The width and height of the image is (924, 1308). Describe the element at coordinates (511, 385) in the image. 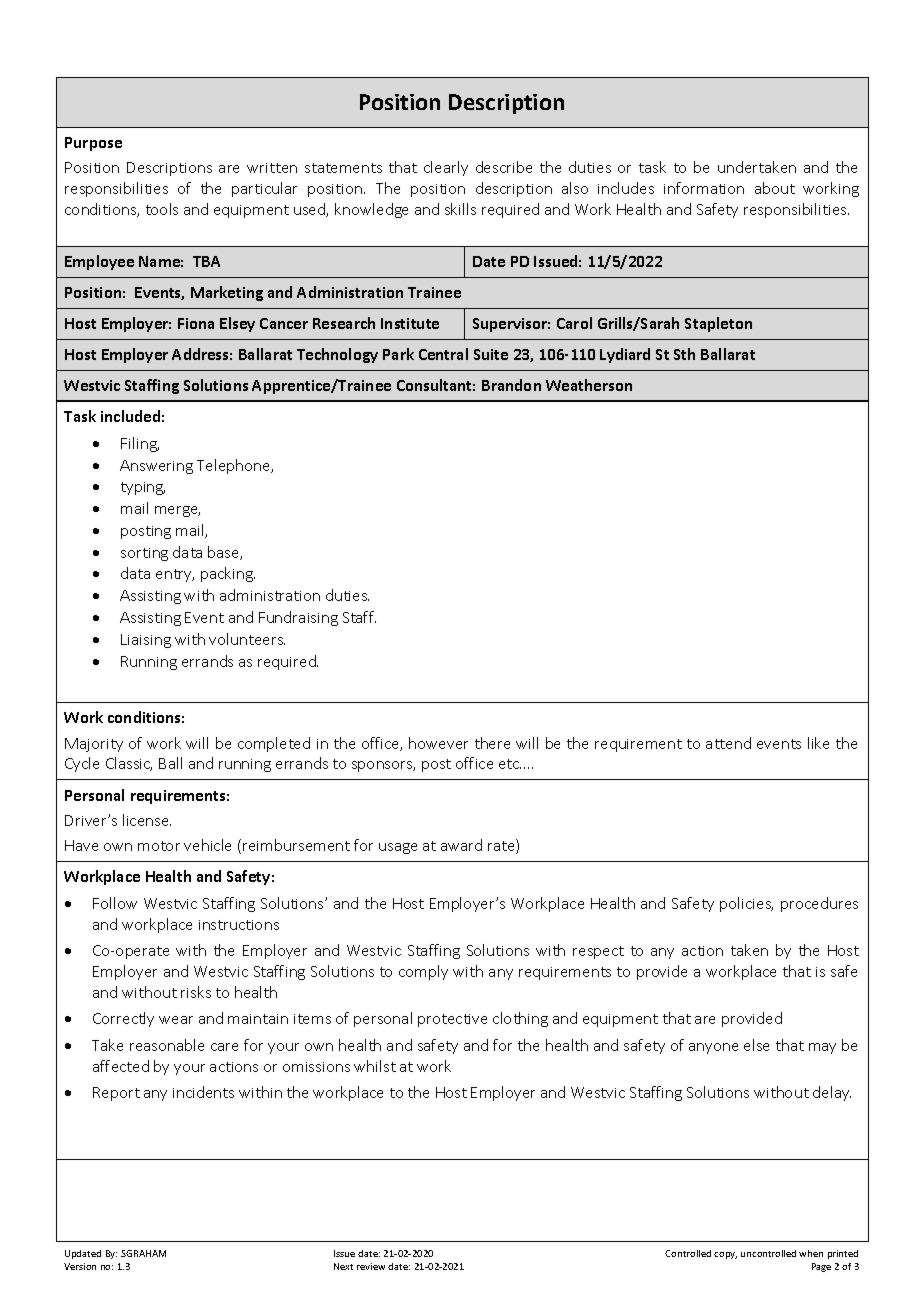

I see `Brandon` at that location.
